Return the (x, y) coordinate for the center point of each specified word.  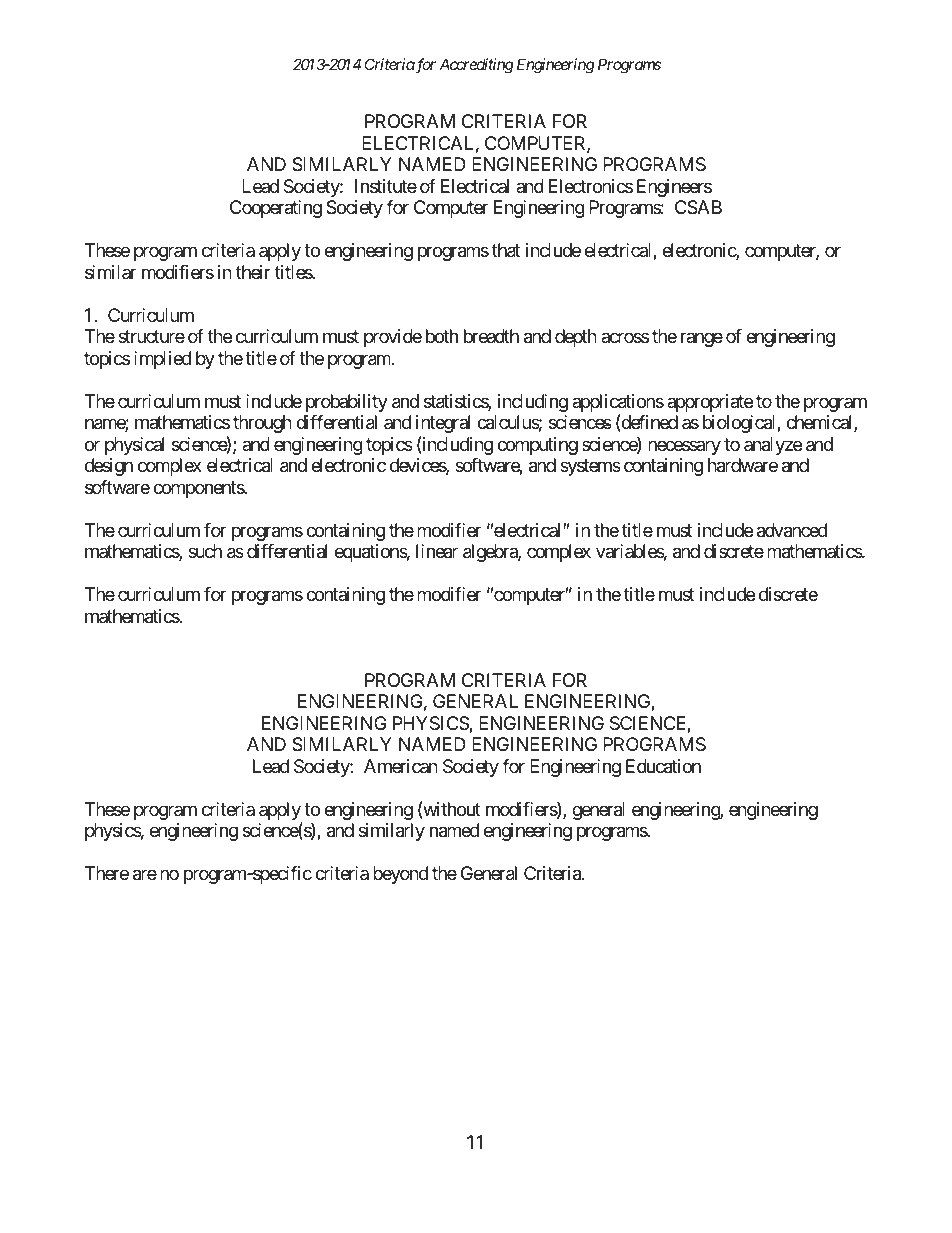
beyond (400, 875)
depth (576, 338)
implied (162, 360)
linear (437, 551)
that (506, 250)
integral (443, 424)
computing (537, 446)
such (205, 551)
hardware (743, 465)
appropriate (710, 403)
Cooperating (276, 209)
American (401, 766)
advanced (792, 530)
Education (663, 766)
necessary (684, 447)
